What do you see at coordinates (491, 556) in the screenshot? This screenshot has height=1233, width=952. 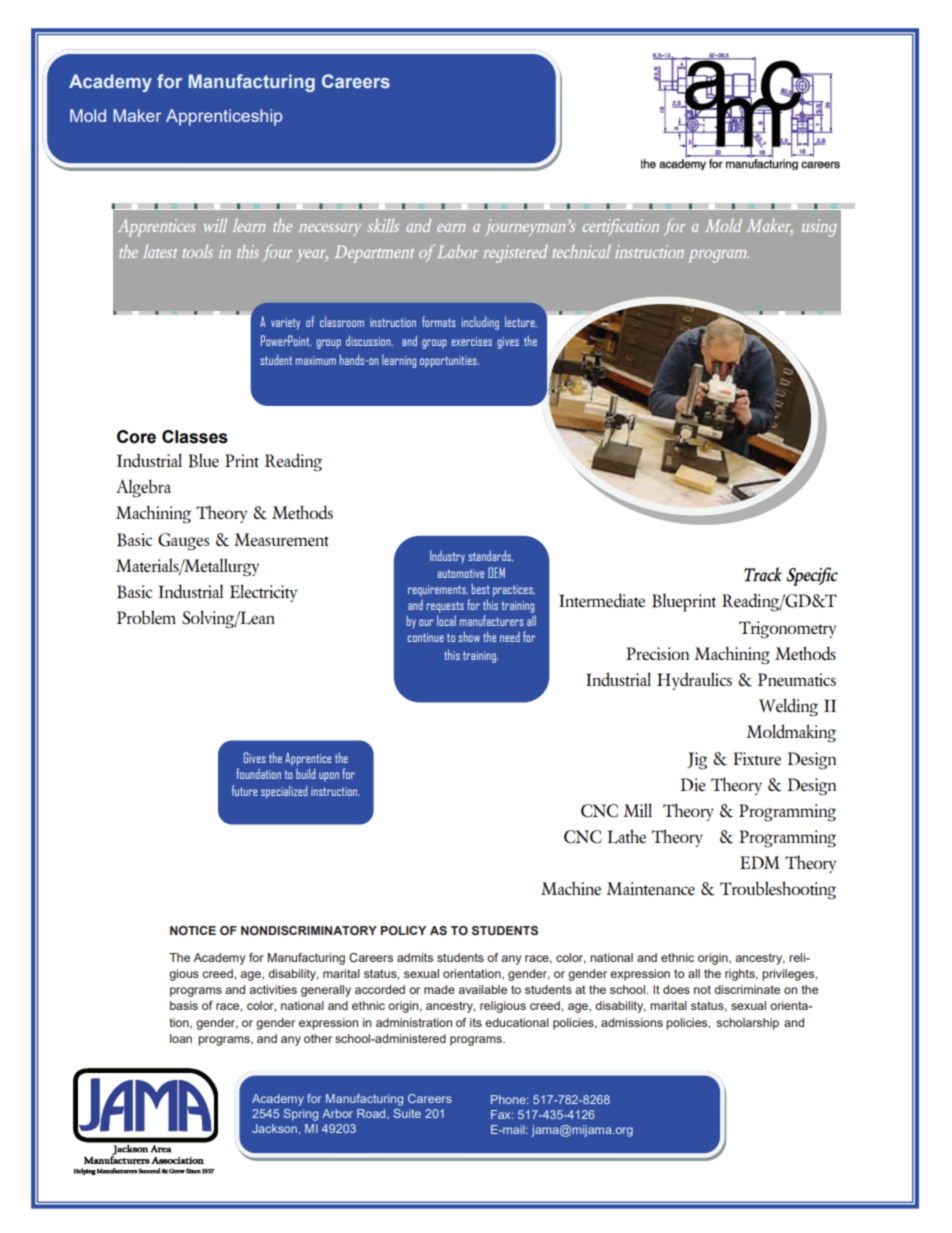 I see `standards` at bounding box center [491, 556].
